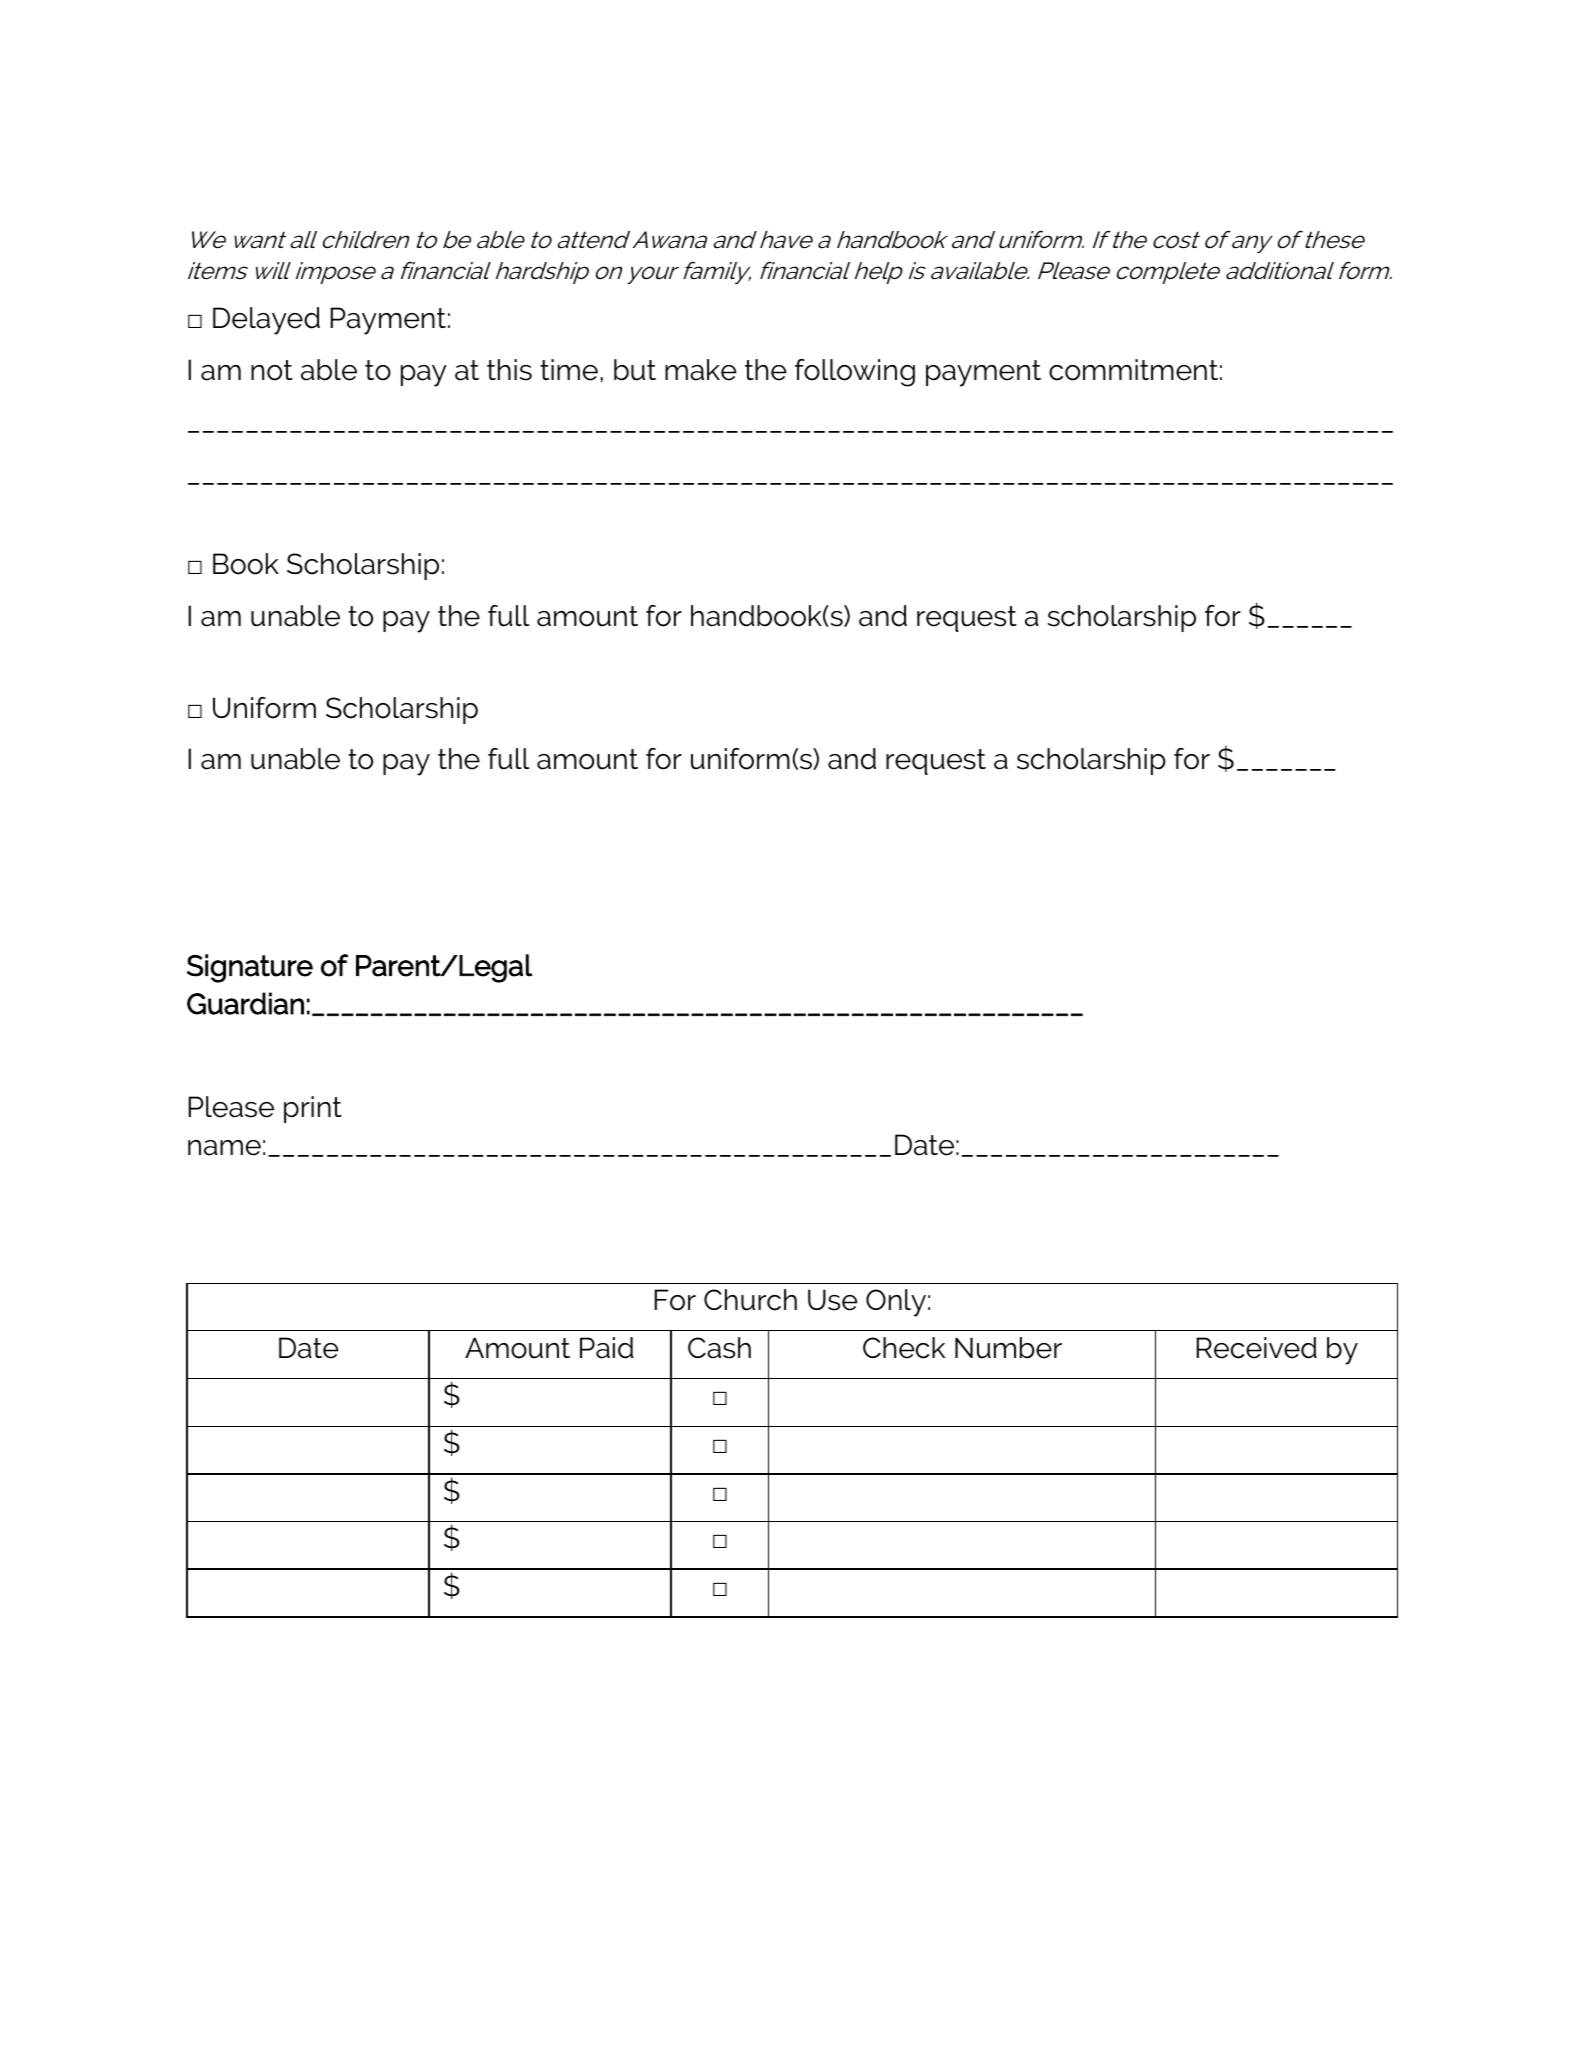 This page has height=2050, width=1584. I want to click on following, so click(855, 373).
